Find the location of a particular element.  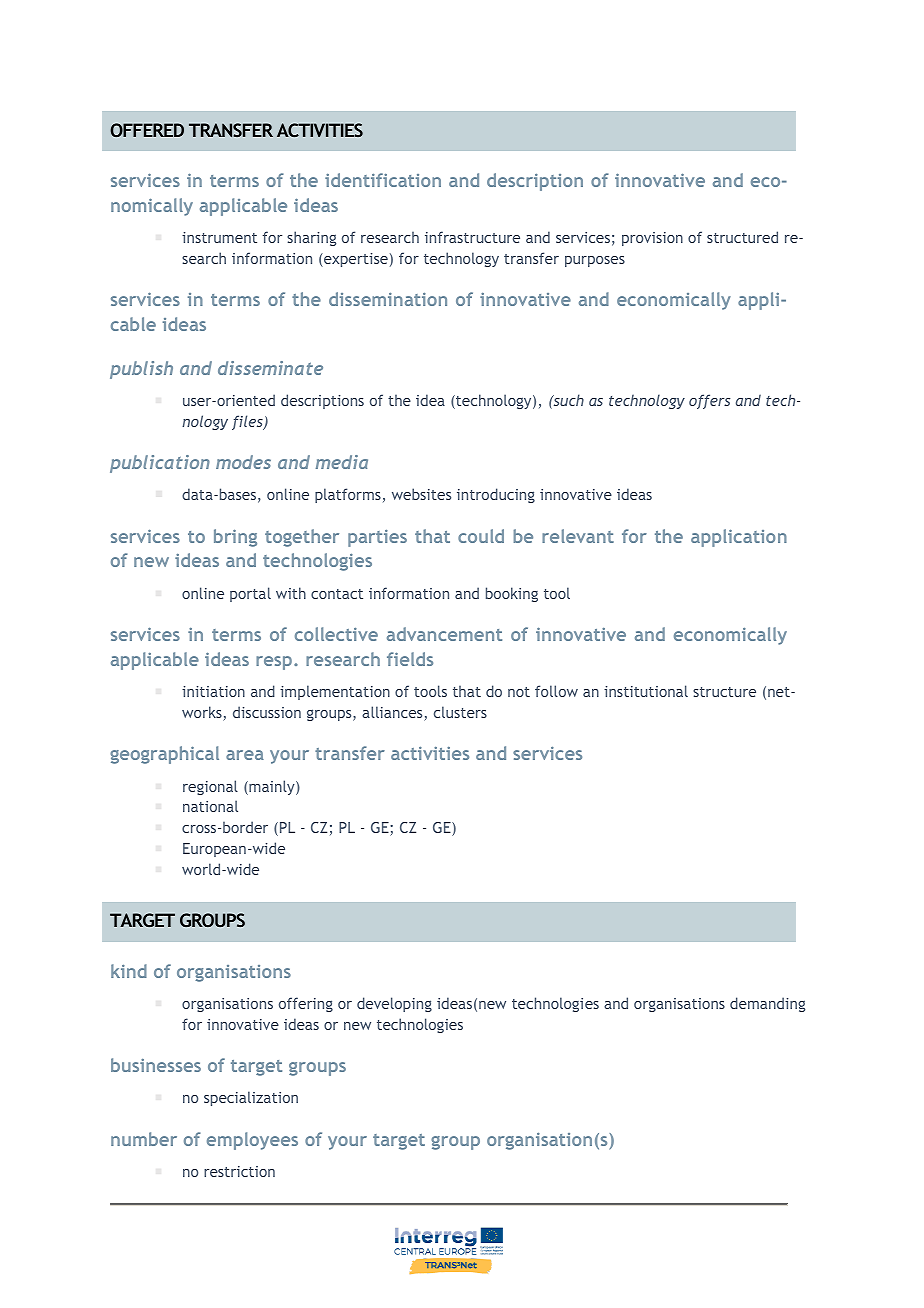

developing is located at coordinates (394, 1004).
